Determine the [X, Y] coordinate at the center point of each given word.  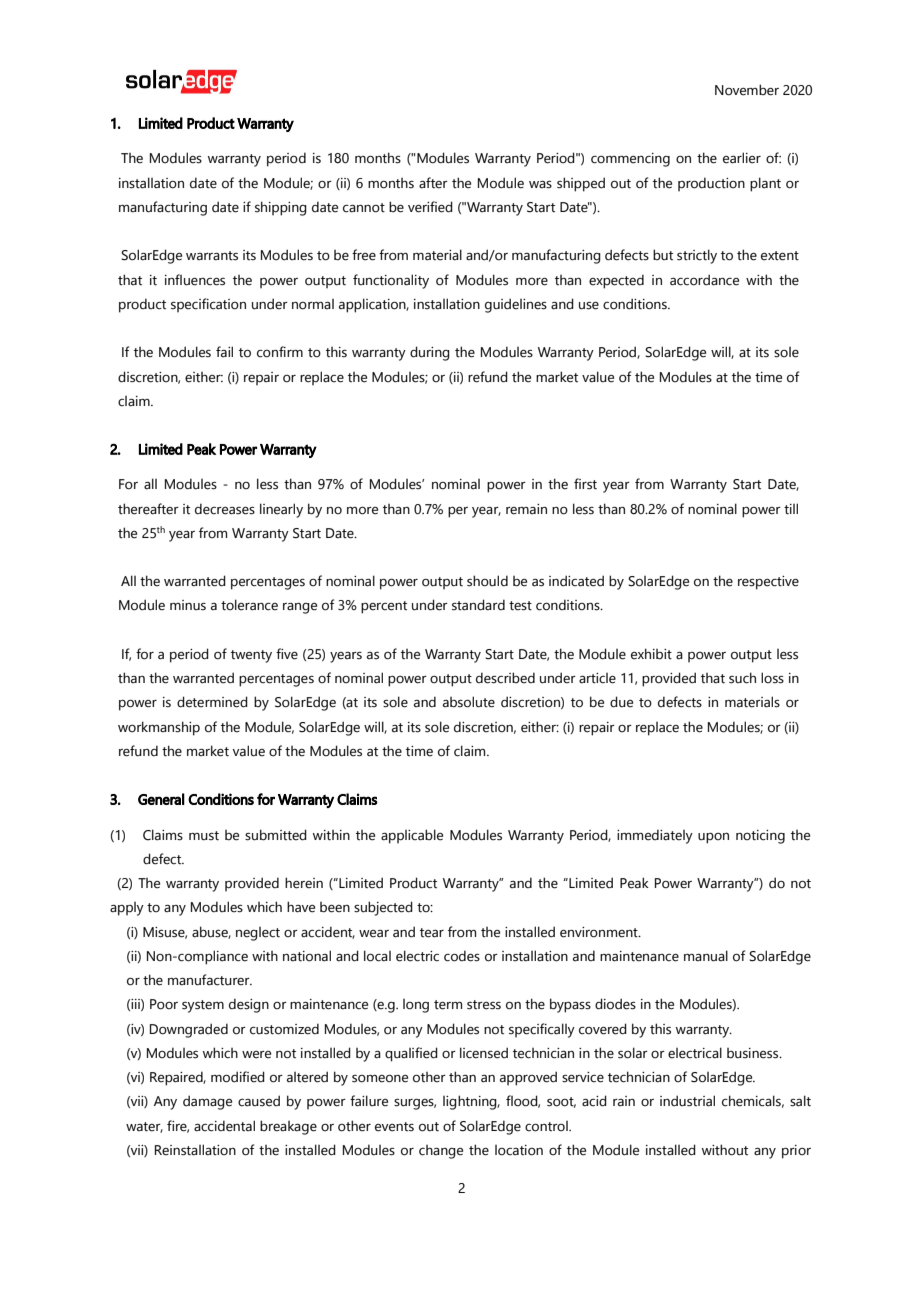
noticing [760, 837]
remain [526, 509]
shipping [281, 208]
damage [207, 1102]
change [441, 1152]
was [540, 184]
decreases [225, 509]
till [791, 509]
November [747, 90]
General [161, 799]
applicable [412, 836]
